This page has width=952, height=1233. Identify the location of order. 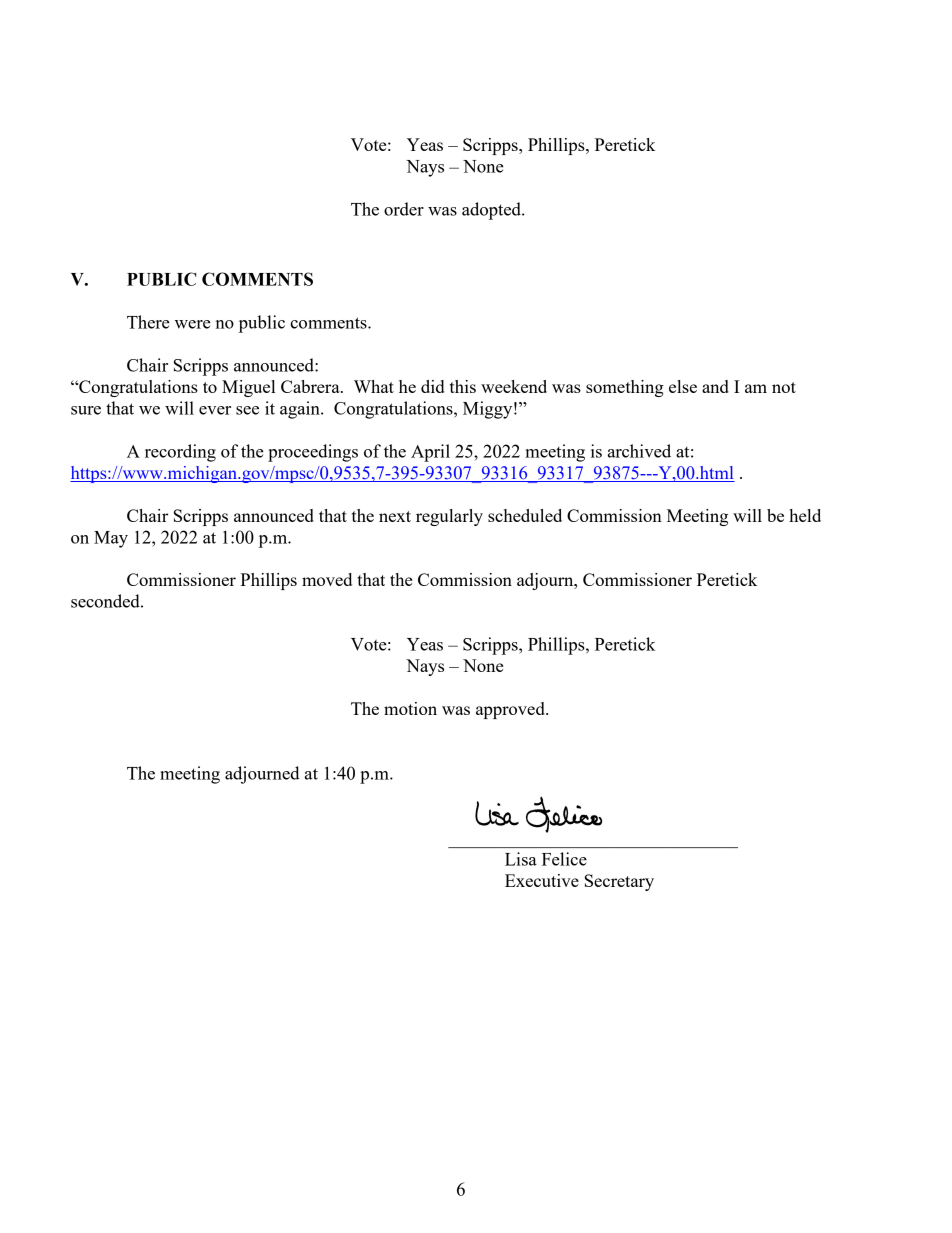
(404, 209).
